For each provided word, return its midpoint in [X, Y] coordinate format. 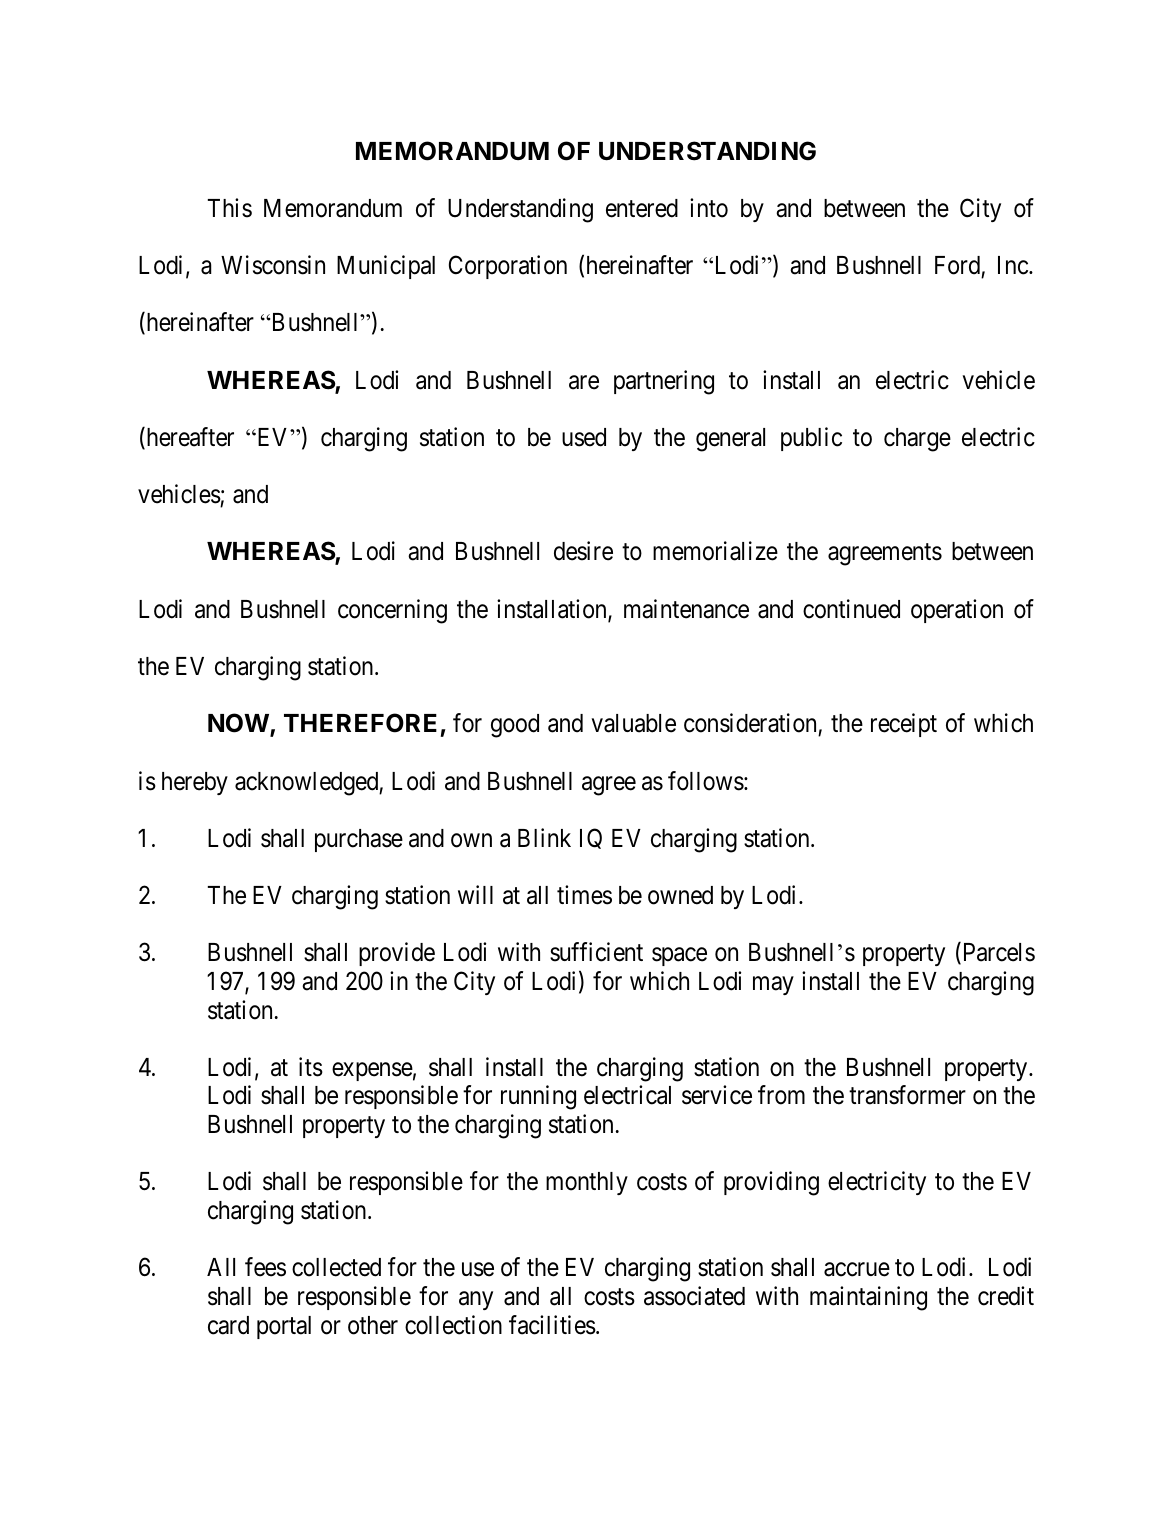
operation [957, 611]
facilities [552, 1325]
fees [265, 1267]
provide [397, 954]
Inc [1014, 265]
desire [583, 551]
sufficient [596, 952]
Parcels [997, 953]
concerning [392, 611]
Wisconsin [273, 265]
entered [642, 208]
